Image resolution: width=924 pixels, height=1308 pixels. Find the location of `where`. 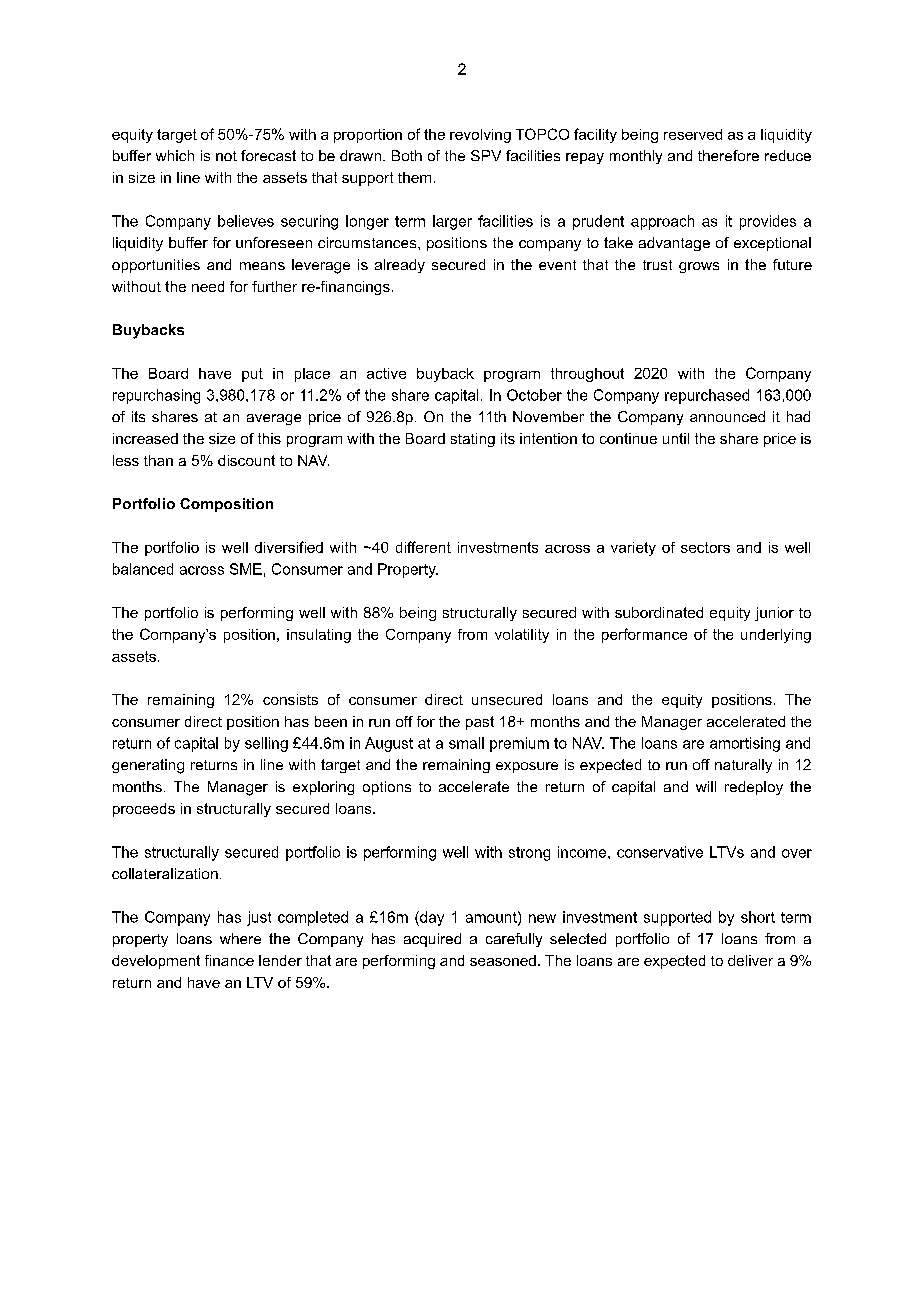

where is located at coordinates (240, 938).
